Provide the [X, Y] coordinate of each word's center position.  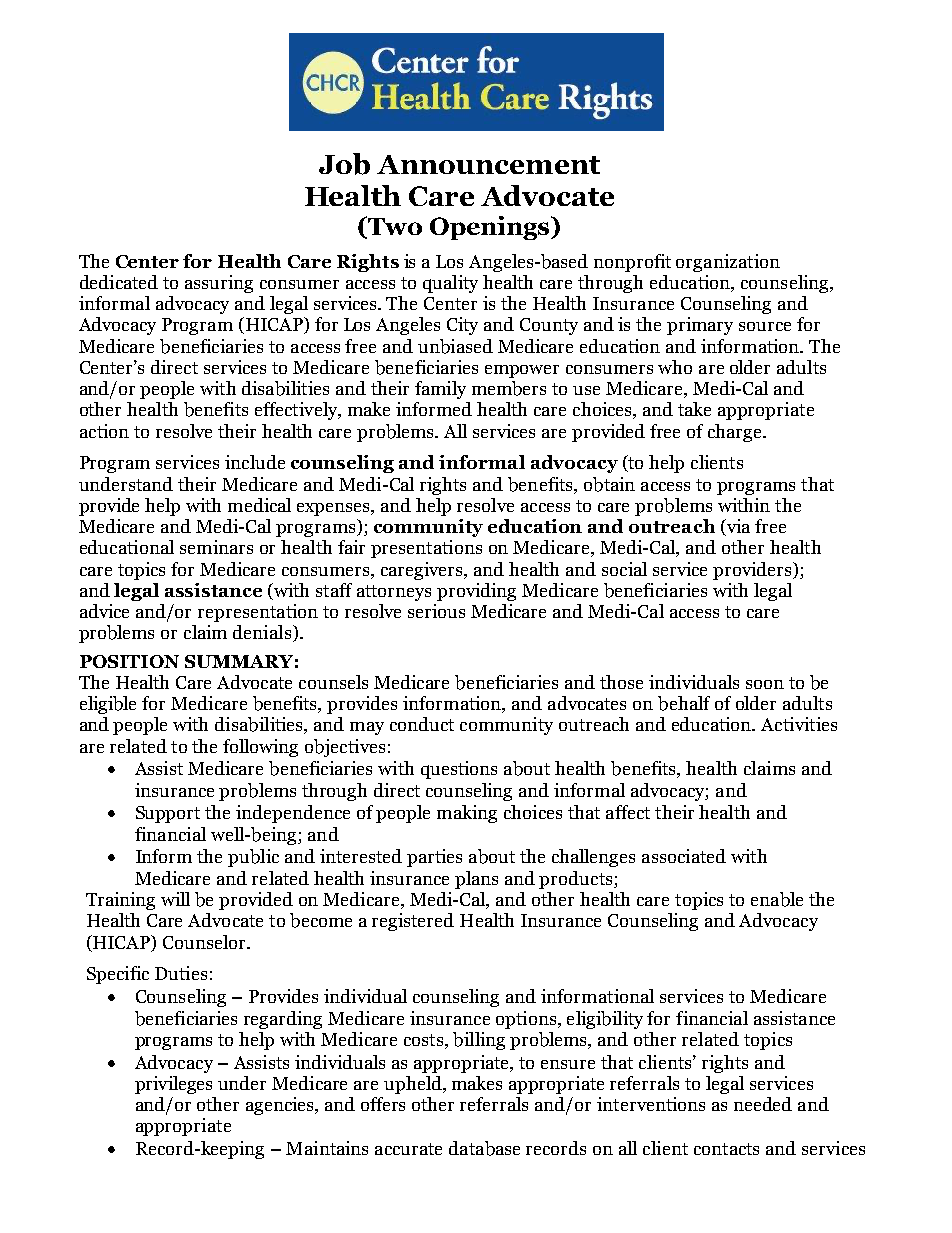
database [484, 1148]
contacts [726, 1149]
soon [765, 684]
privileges [173, 1085]
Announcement [488, 164]
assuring [219, 284]
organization [728, 263]
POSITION [129, 661]
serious [436, 611]
